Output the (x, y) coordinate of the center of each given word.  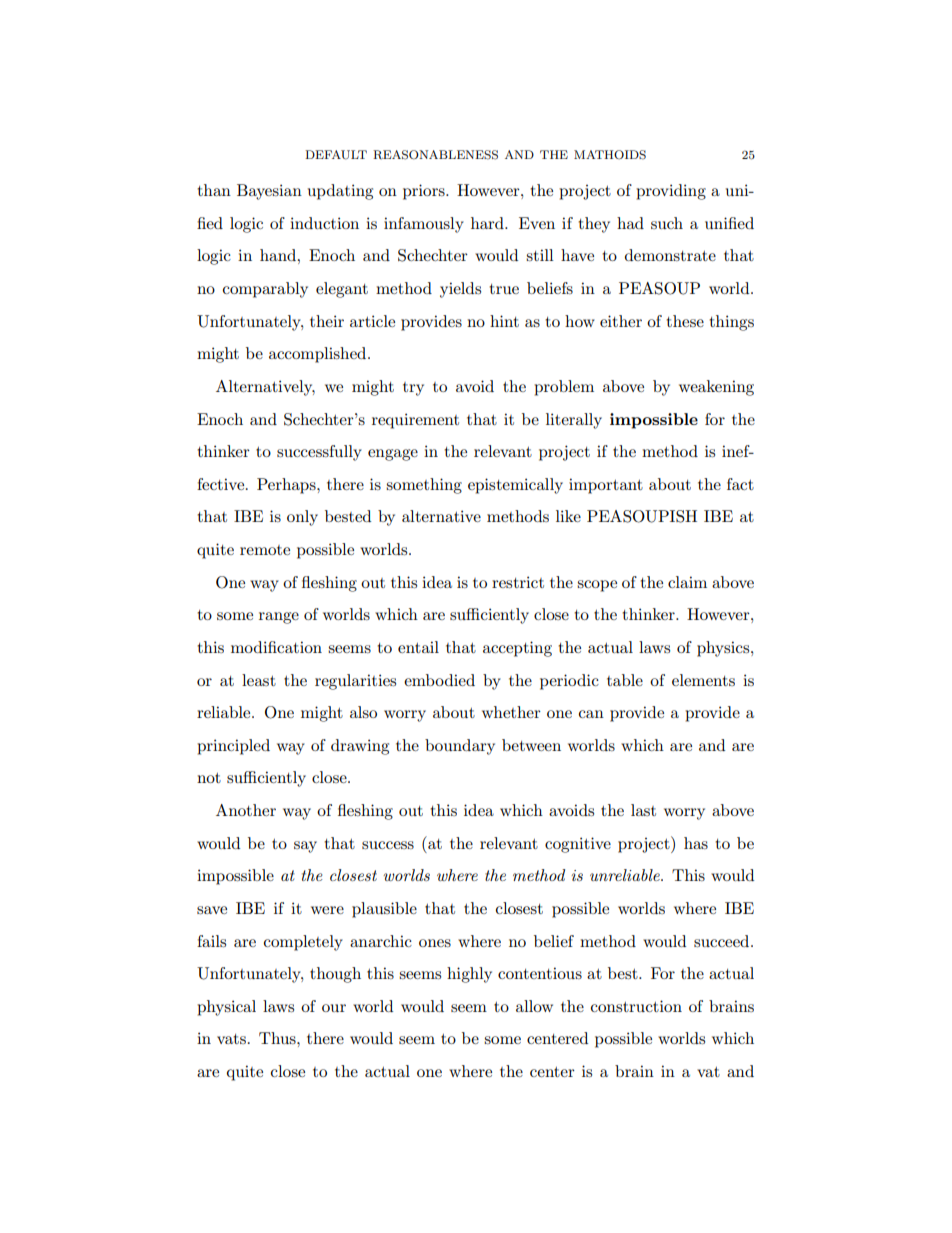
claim (687, 582)
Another (246, 810)
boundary (460, 747)
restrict (518, 582)
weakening (716, 388)
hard (488, 223)
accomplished (319, 355)
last (643, 810)
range (279, 618)
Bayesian (269, 192)
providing (671, 192)
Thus (278, 1038)
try (413, 389)
